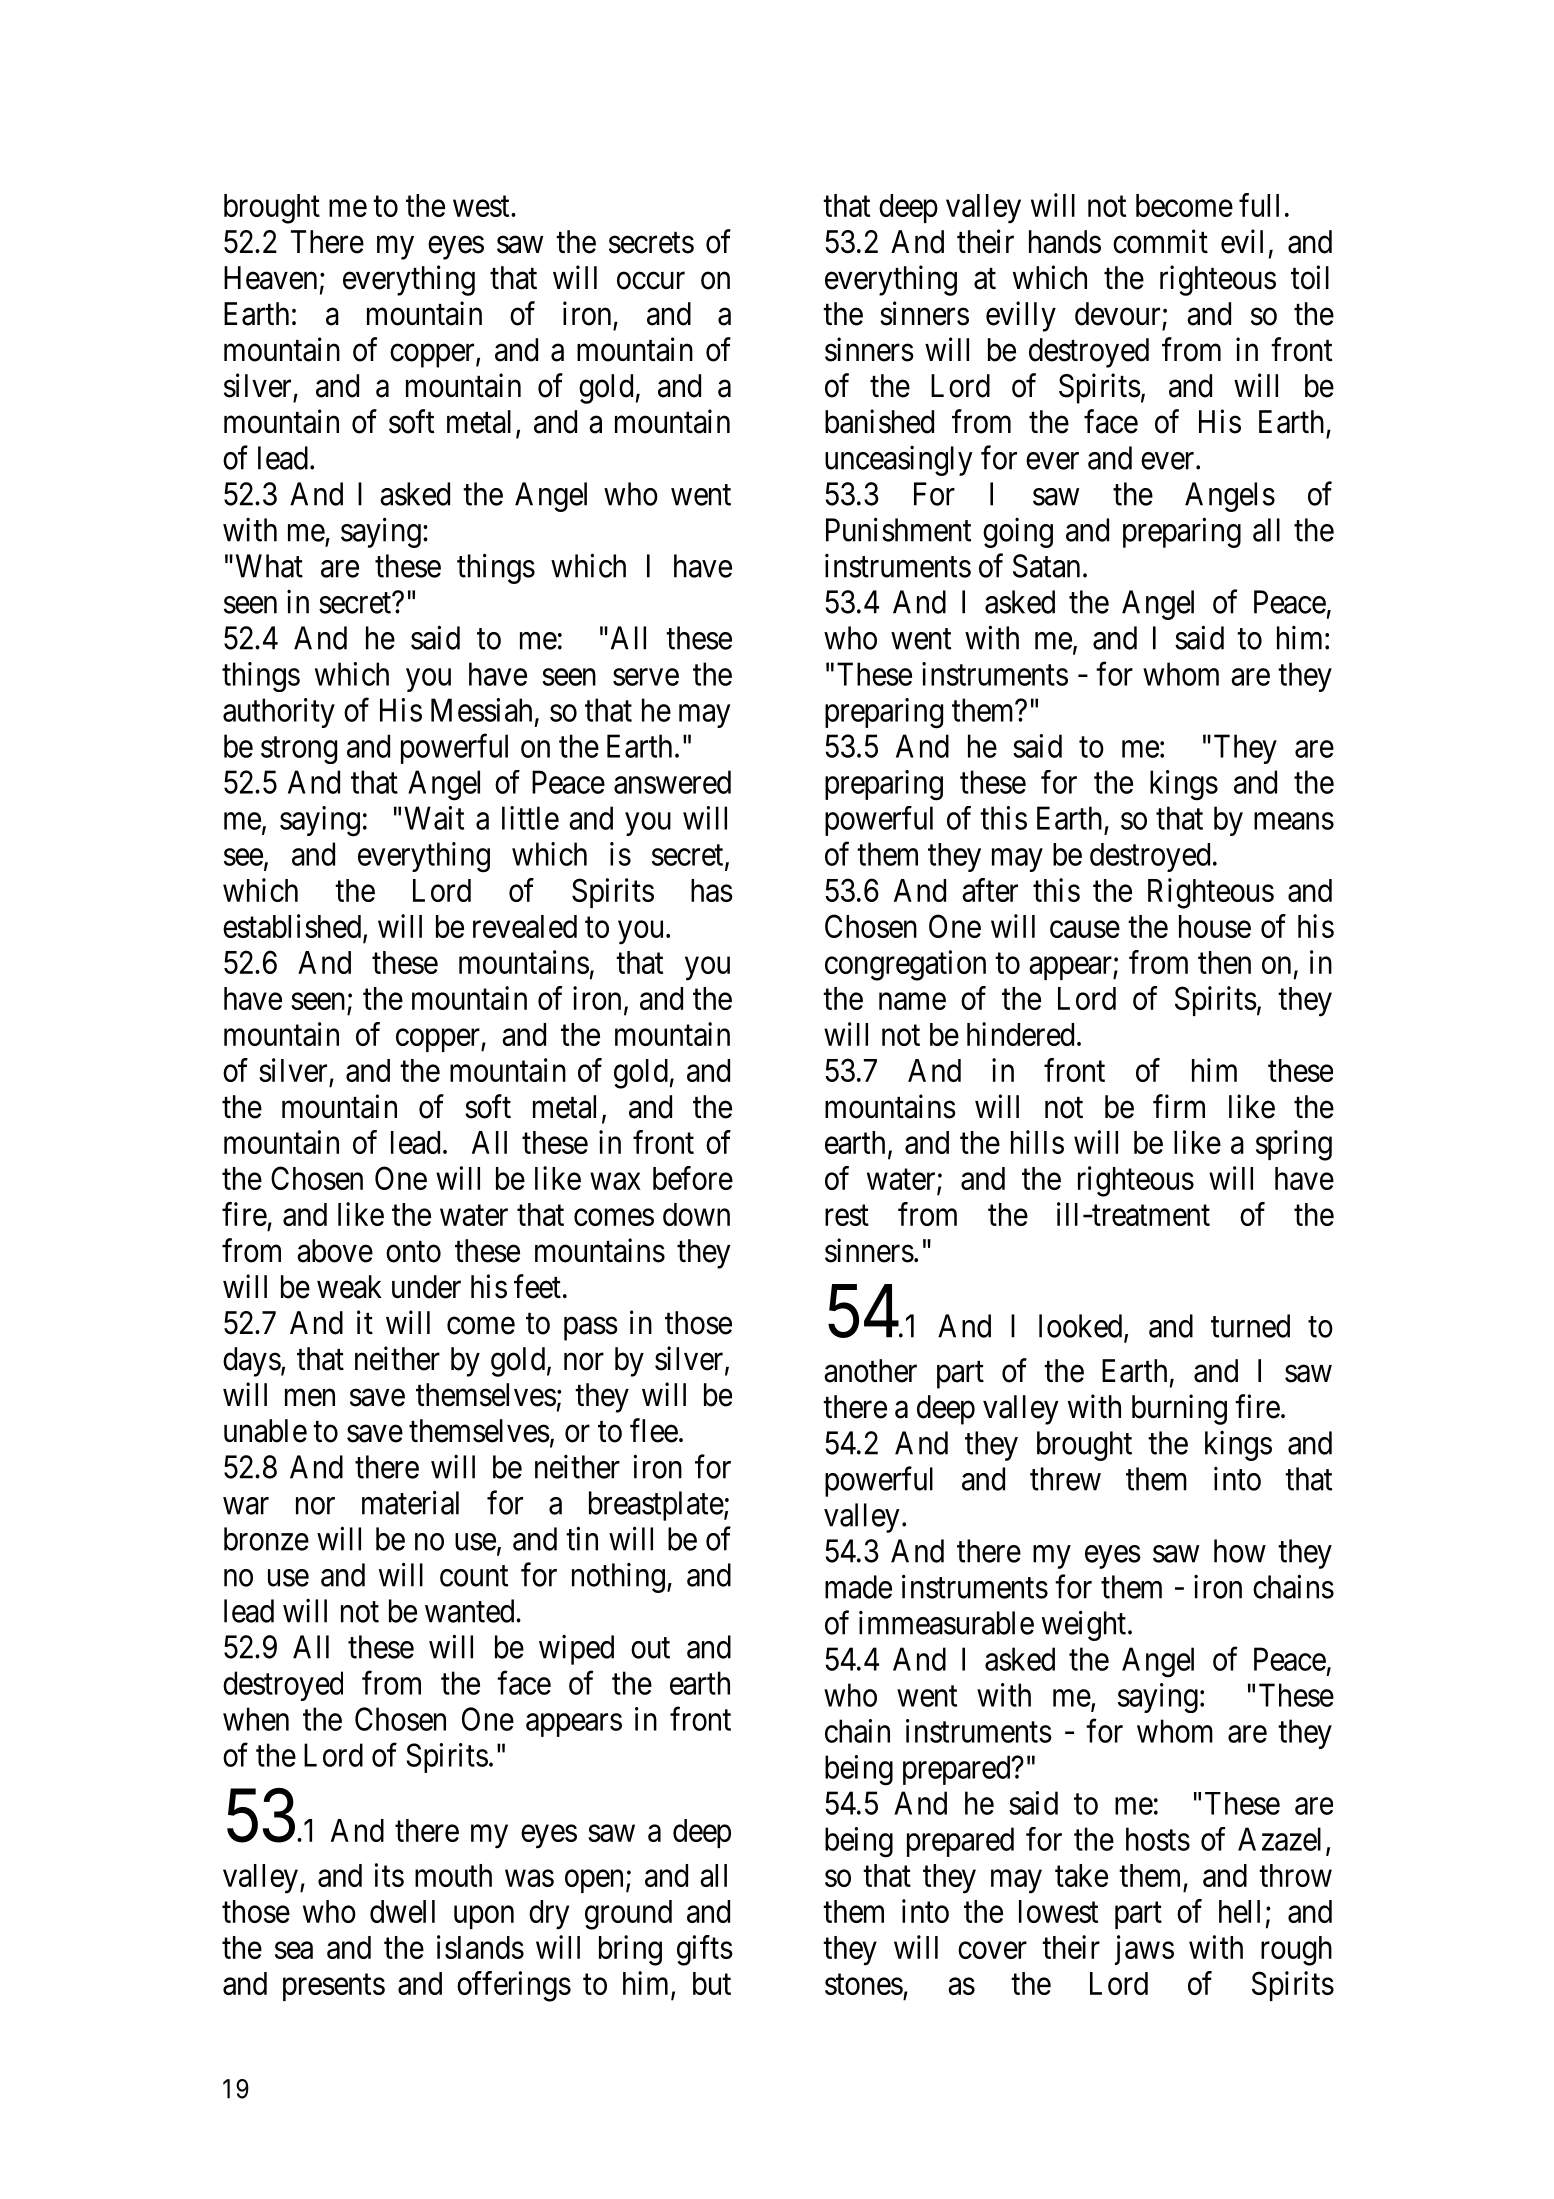  What do you see at coordinates (1179, 1409) in the page?
I see `burning` at bounding box center [1179, 1409].
